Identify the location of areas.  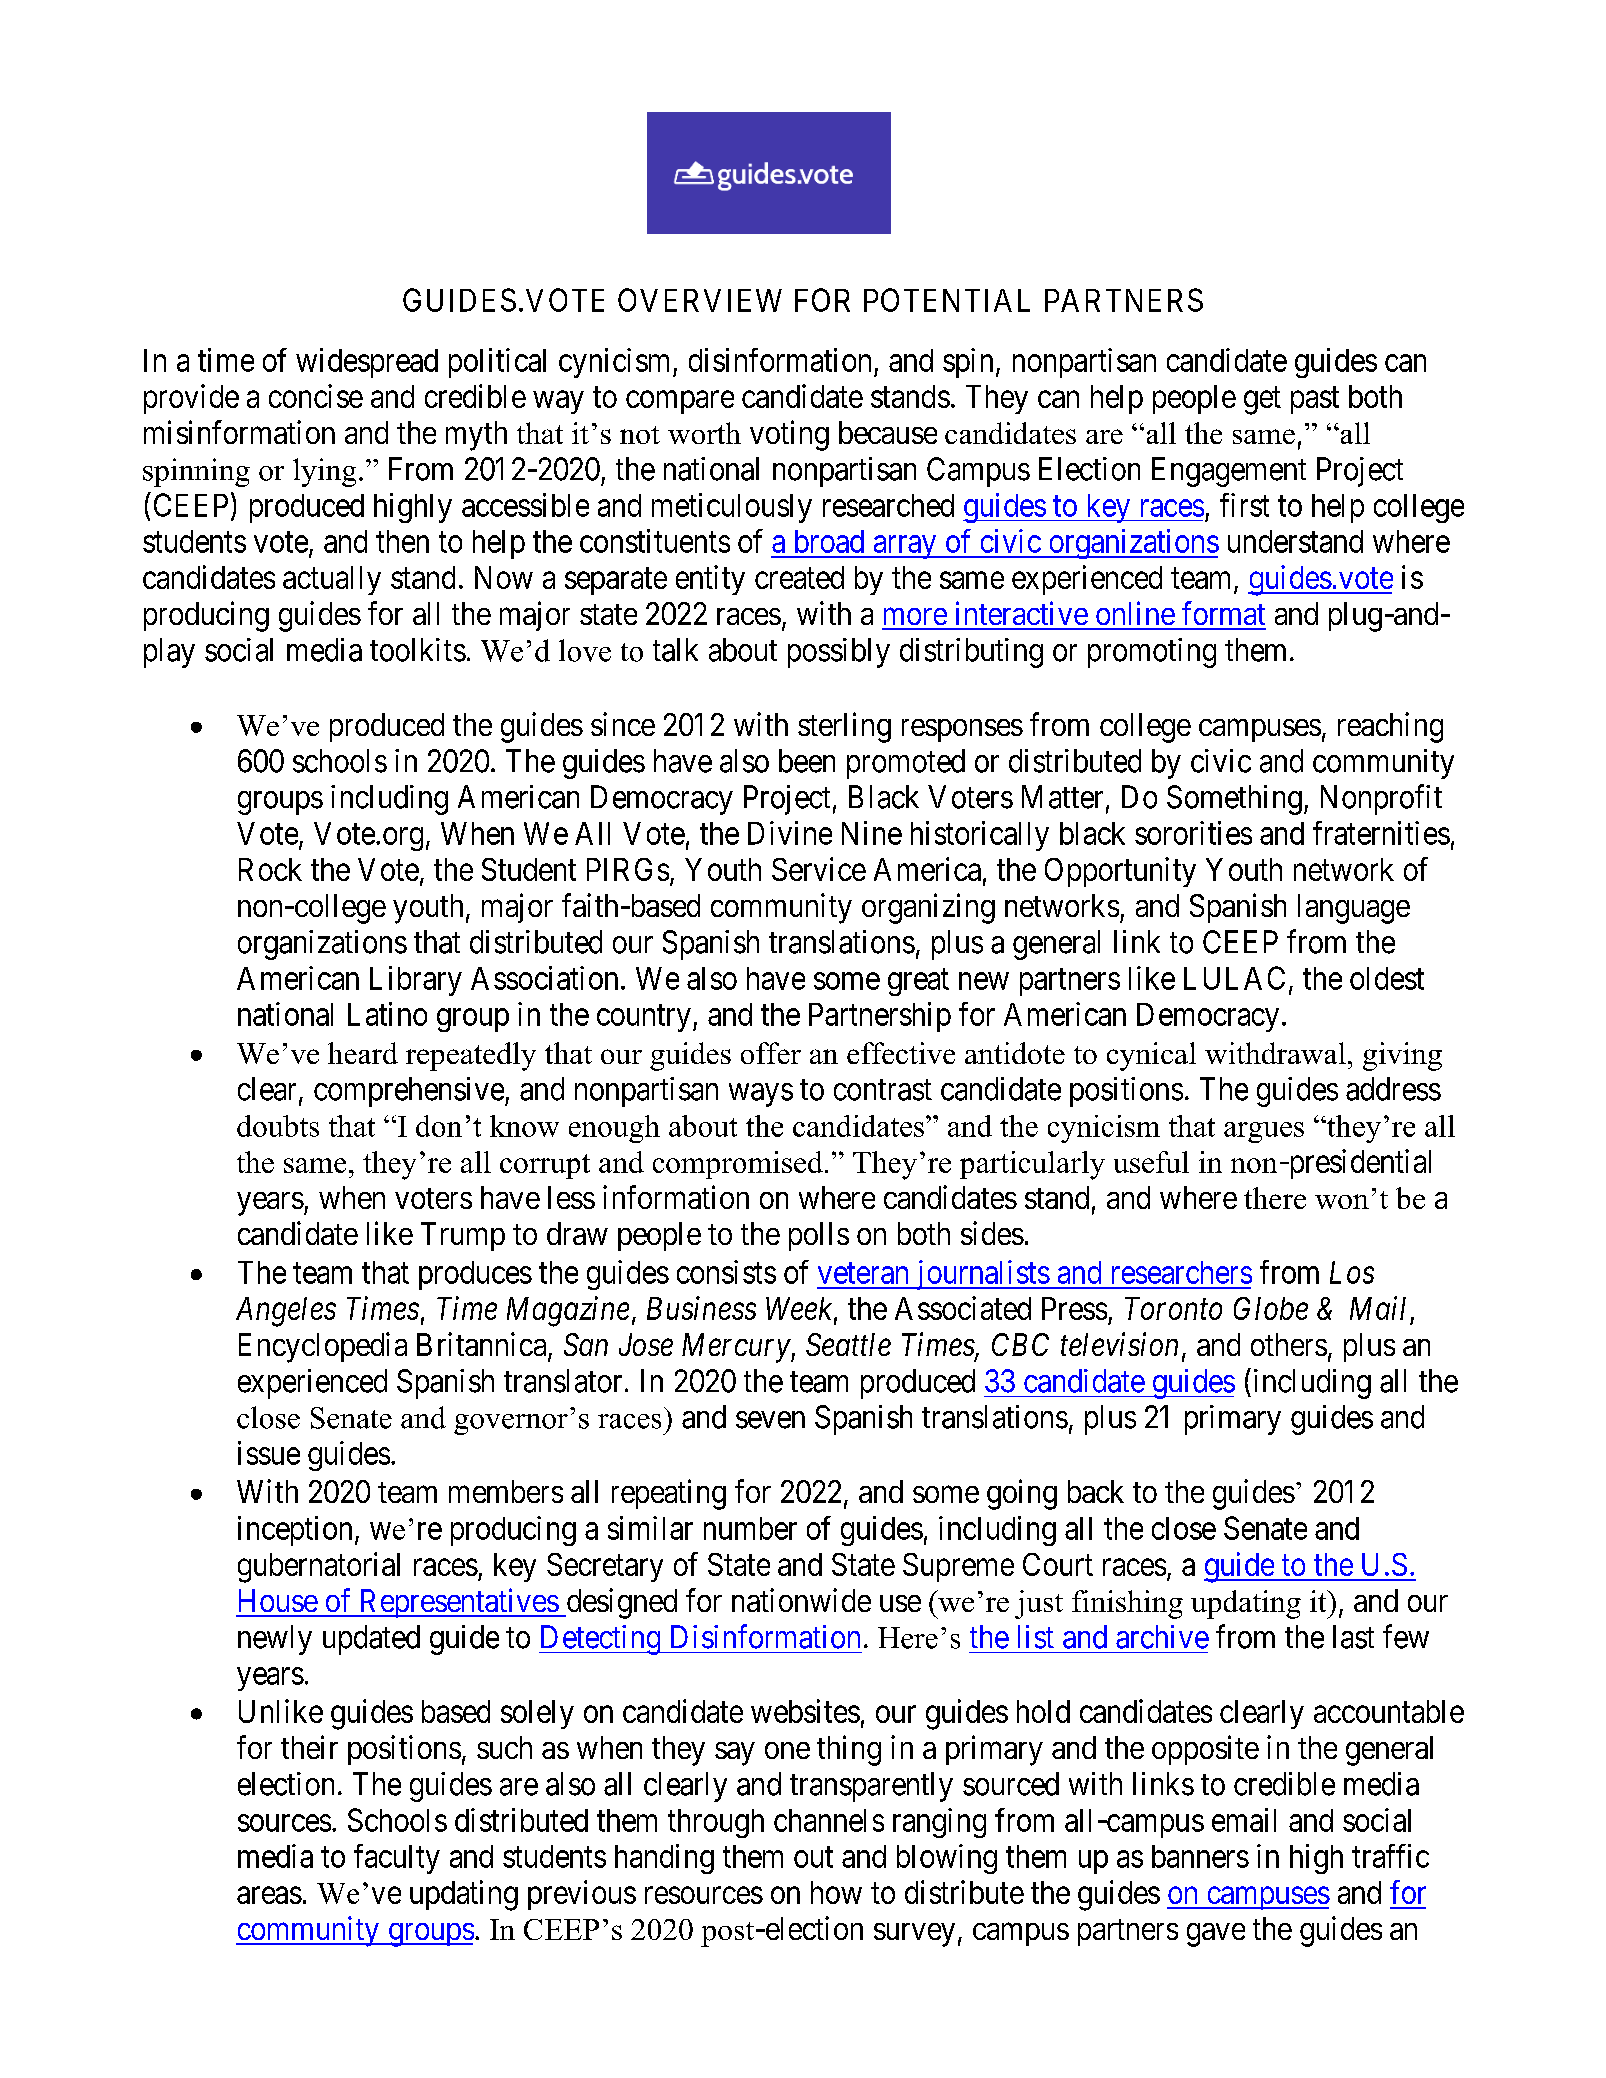
(269, 1895).
